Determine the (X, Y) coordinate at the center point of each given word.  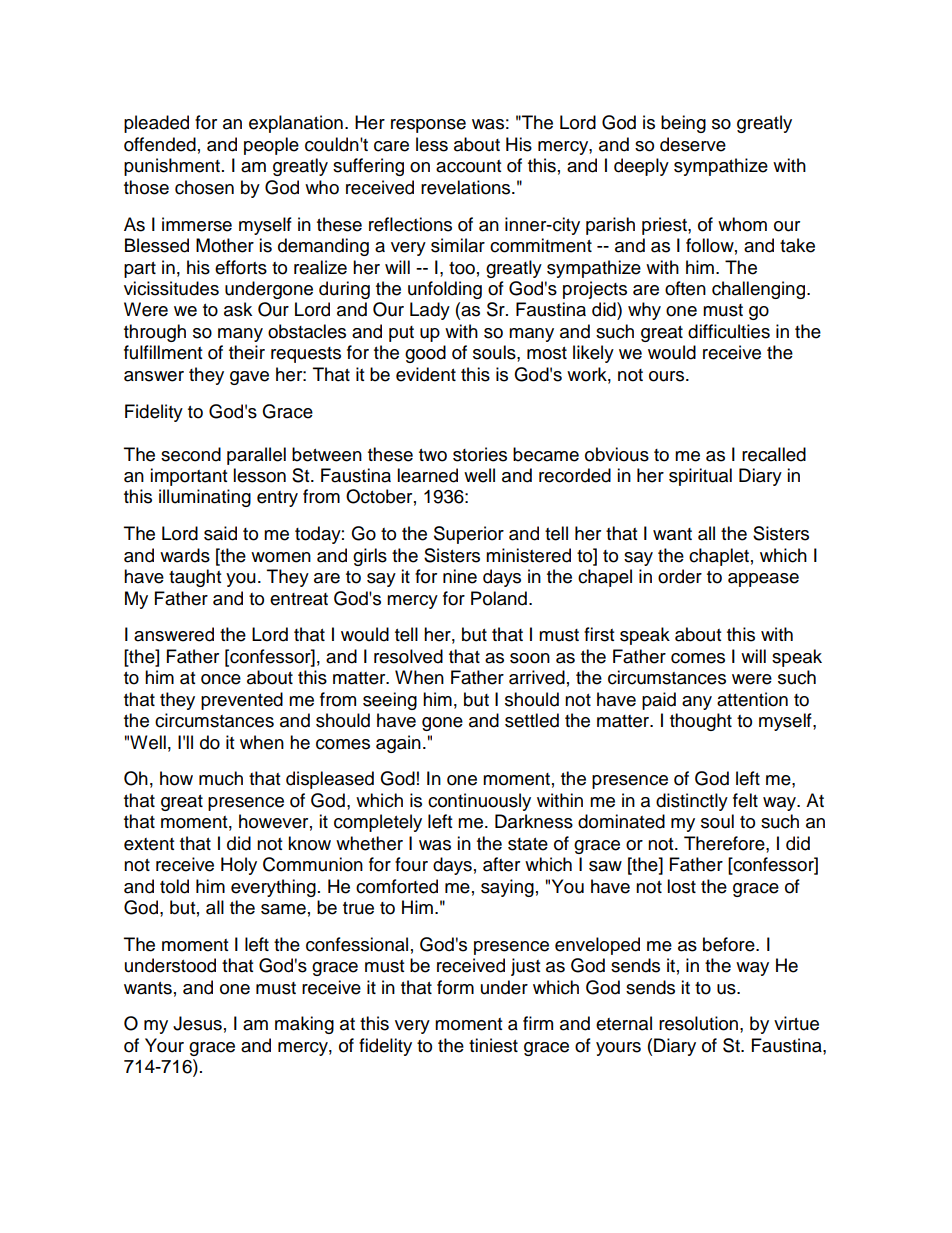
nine (460, 576)
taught (195, 578)
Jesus (197, 1023)
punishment (172, 167)
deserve (693, 144)
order (680, 576)
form (455, 987)
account (468, 166)
